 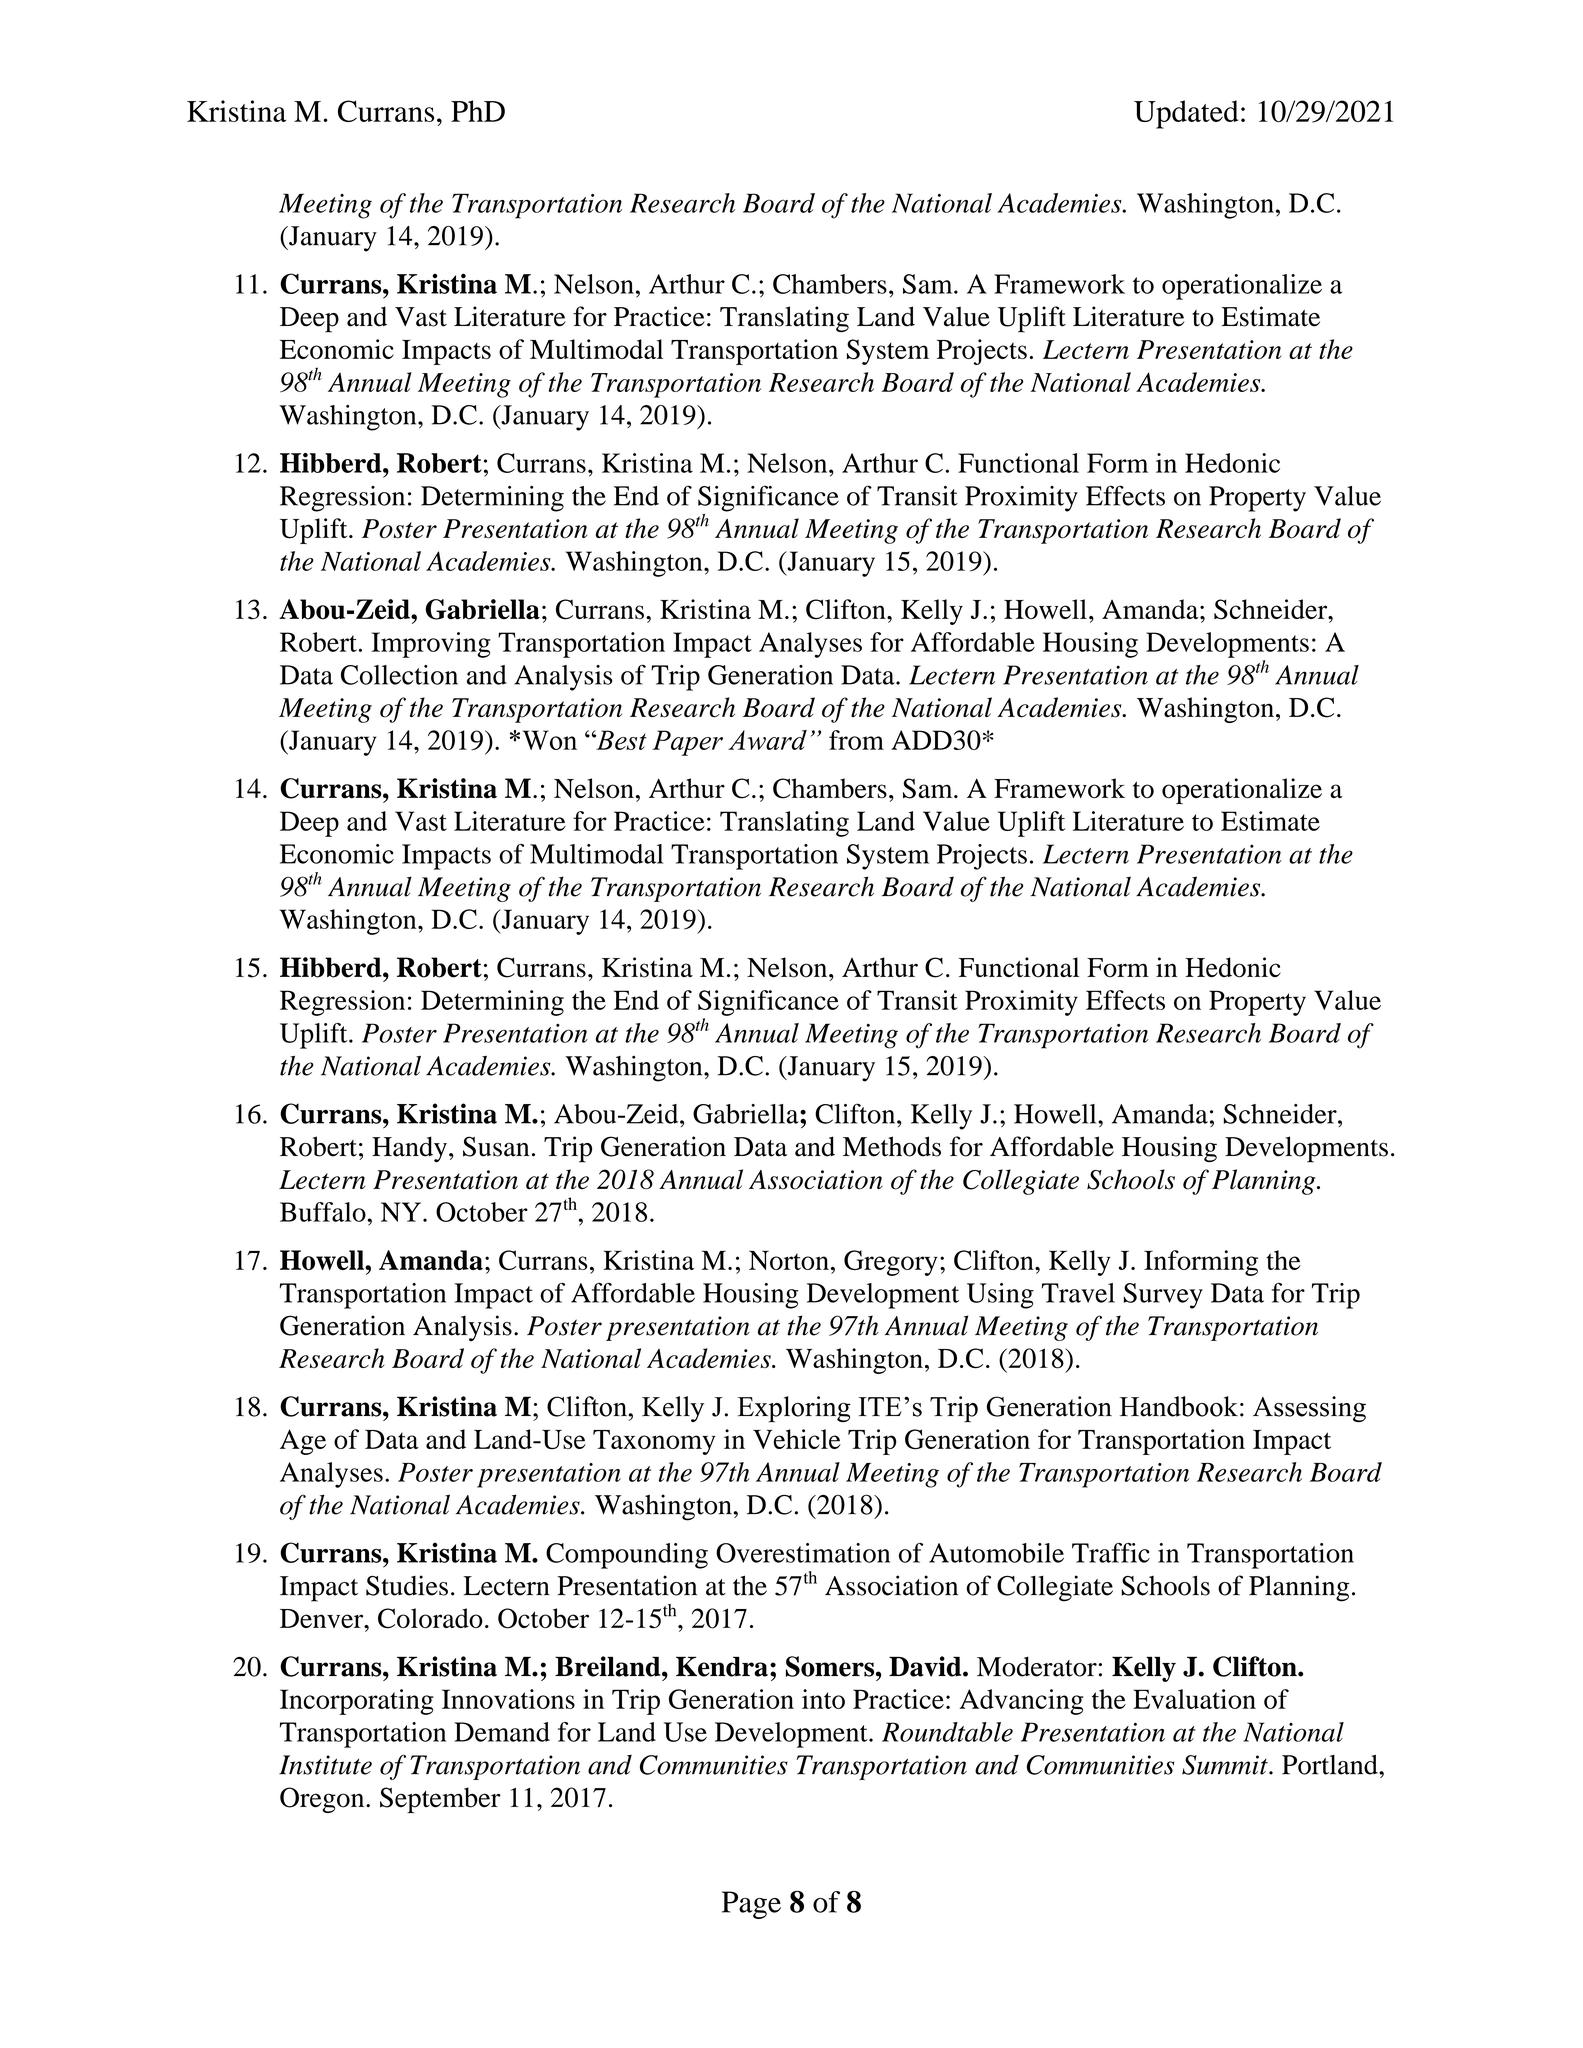 I want to click on Improving, so click(x=431, y=645).
